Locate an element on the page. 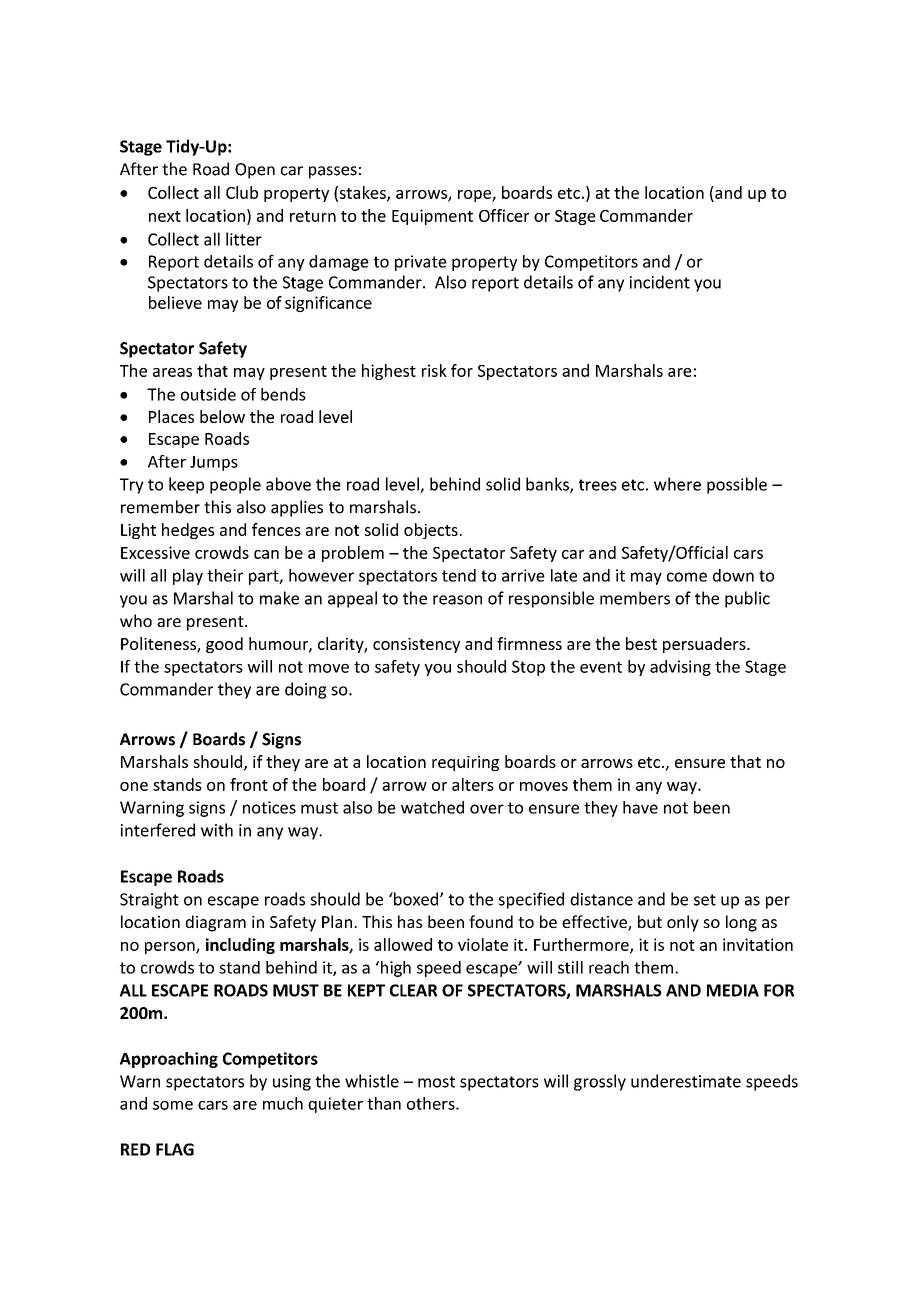  Club is located at coordinates (242, 192).
